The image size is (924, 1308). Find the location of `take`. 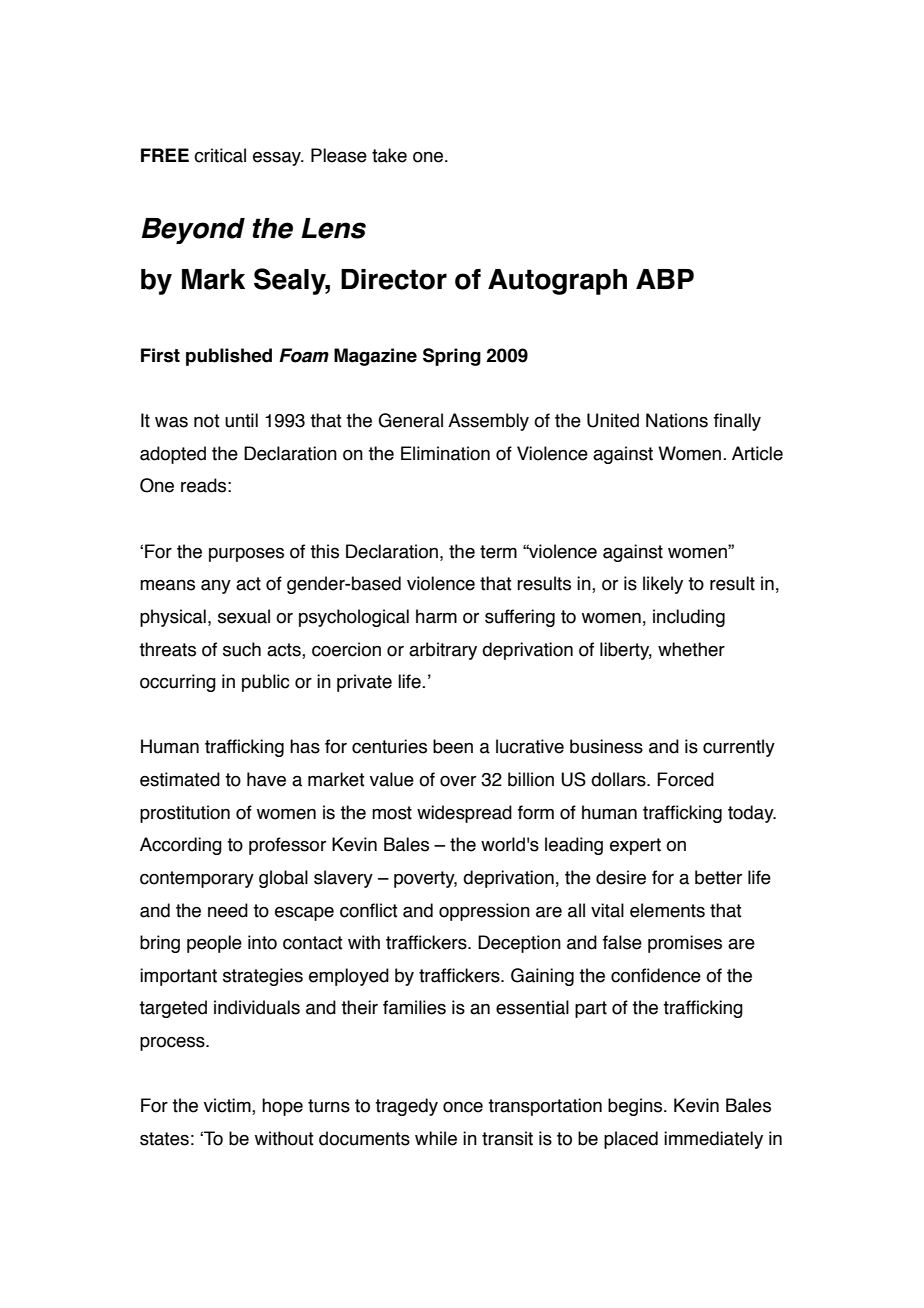

take is located at coordinates (389, 155).
